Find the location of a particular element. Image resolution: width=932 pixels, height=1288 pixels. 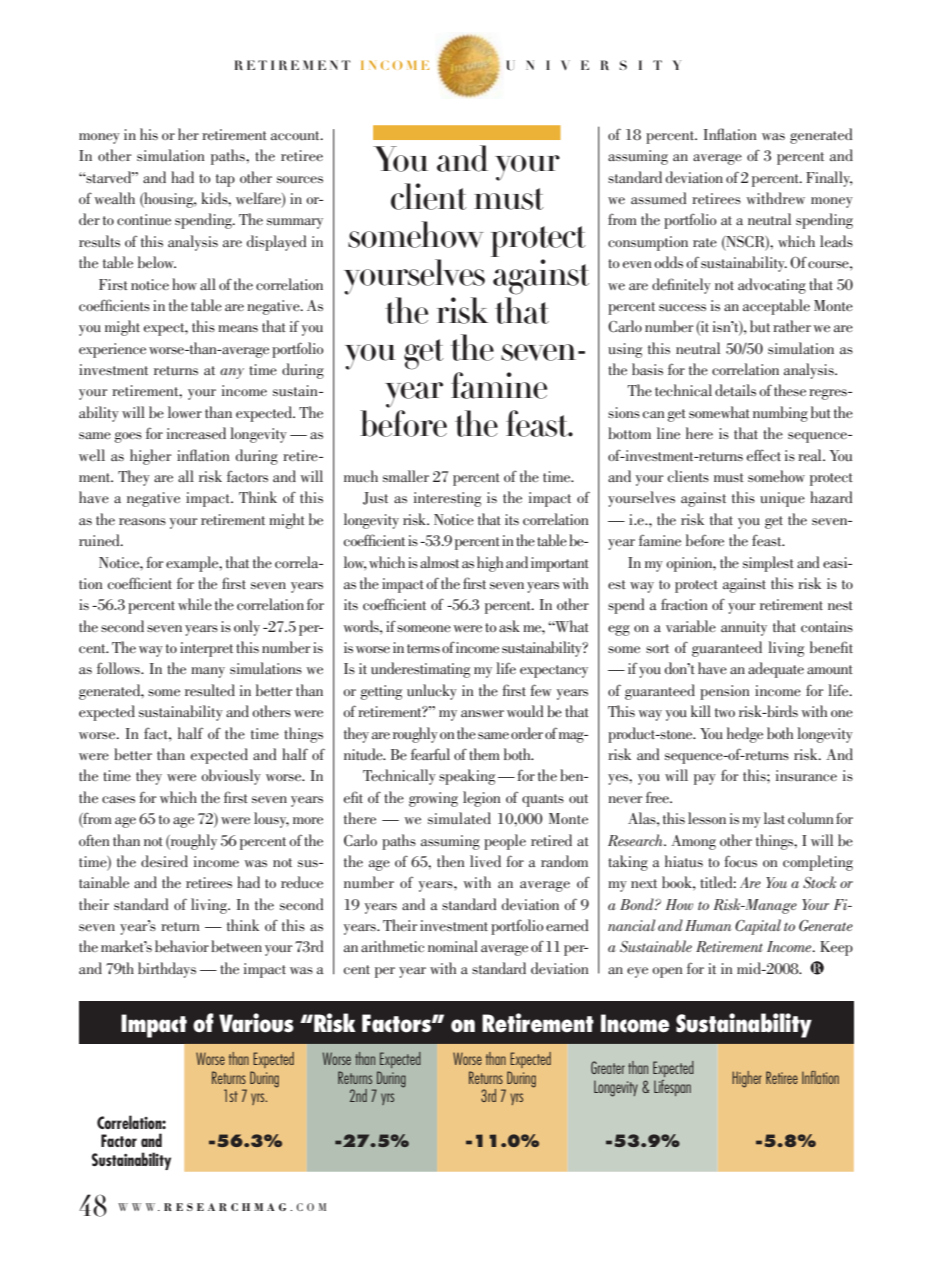

ask is located at coordinates (509, 626).
